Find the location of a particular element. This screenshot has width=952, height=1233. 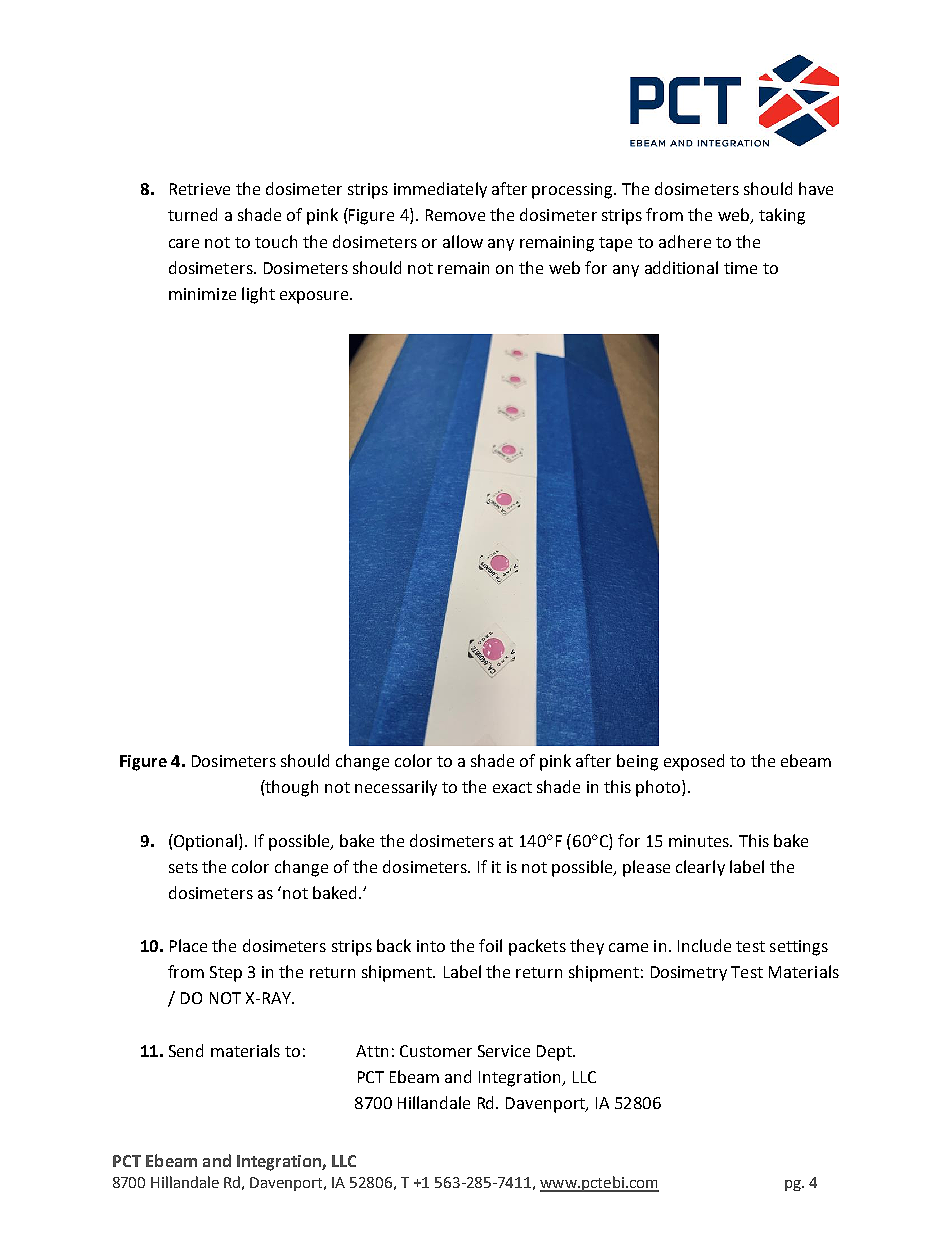

foil is located at coordinates (490, 945).
